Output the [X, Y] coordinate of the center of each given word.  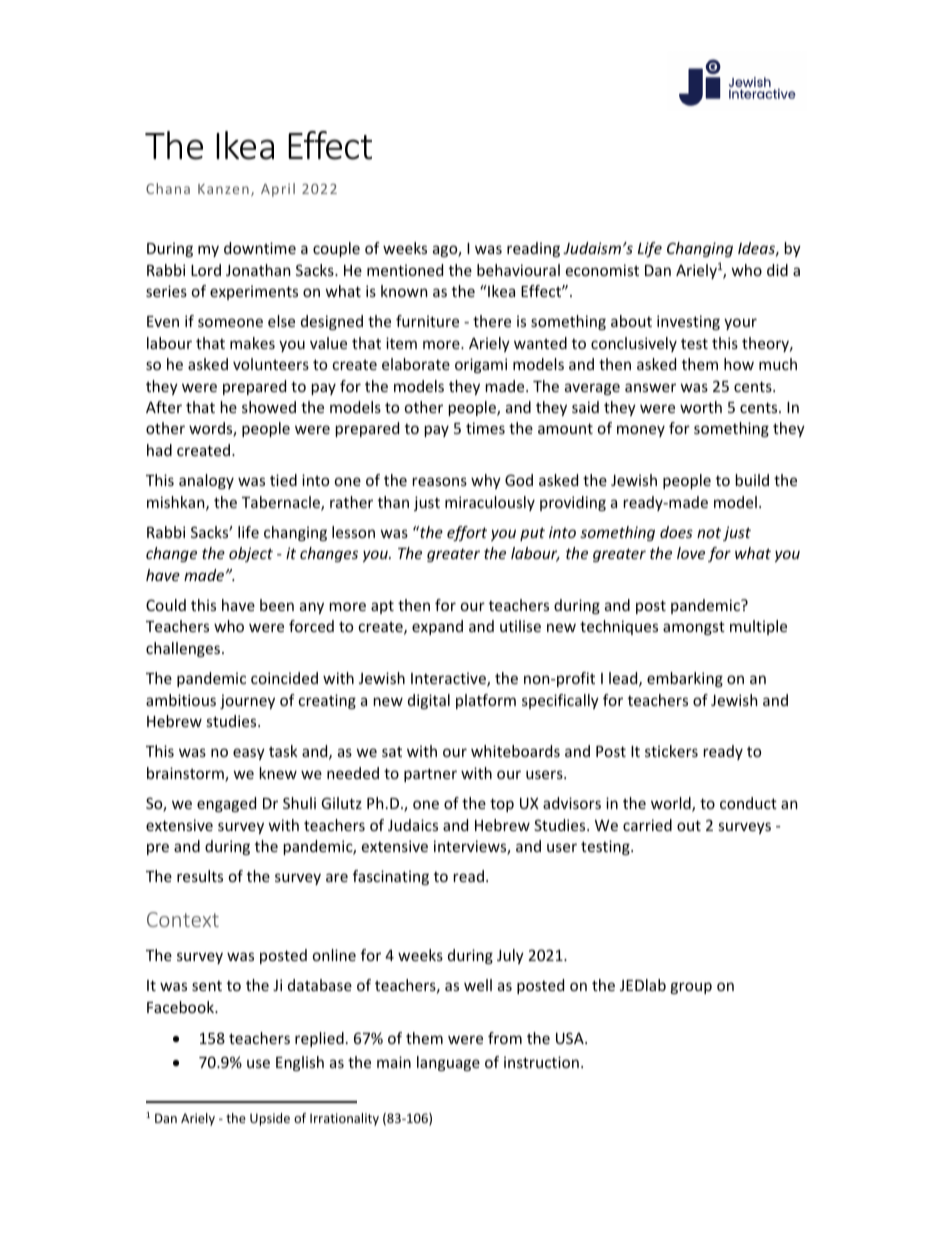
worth [701, 407]
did [777, 270]
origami [481, 365]
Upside [270, 1119]
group [691, 988]
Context [183, 919]
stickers [671, 751]
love [691, 553]
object [251, 554]
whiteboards [515, 751]
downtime [260, 248]
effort [467, 533]
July [510, 956]
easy [249, 754]
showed [269, 407]
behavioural [518, 270]
